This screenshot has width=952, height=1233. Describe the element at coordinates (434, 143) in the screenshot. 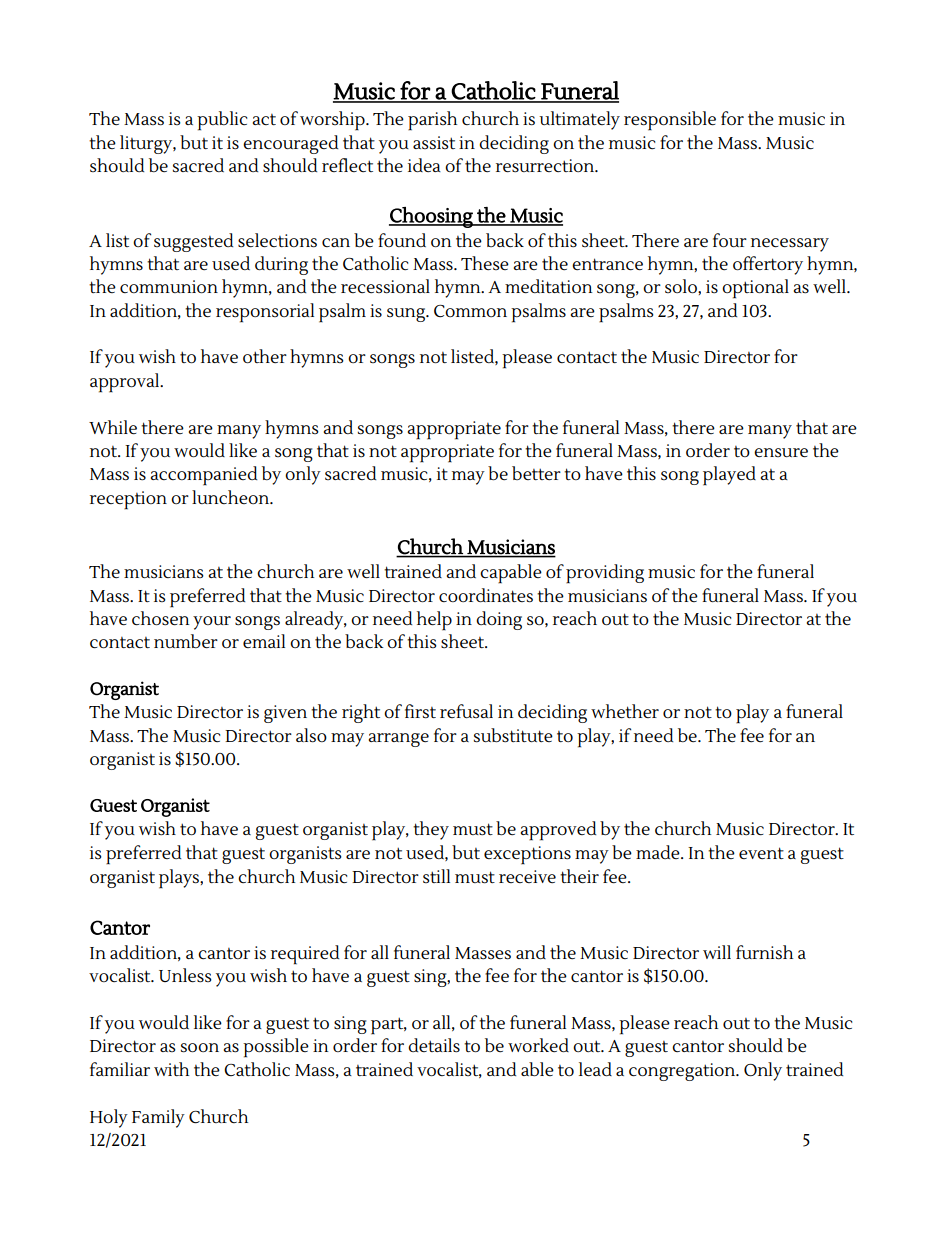

I see `assist` at that location.
